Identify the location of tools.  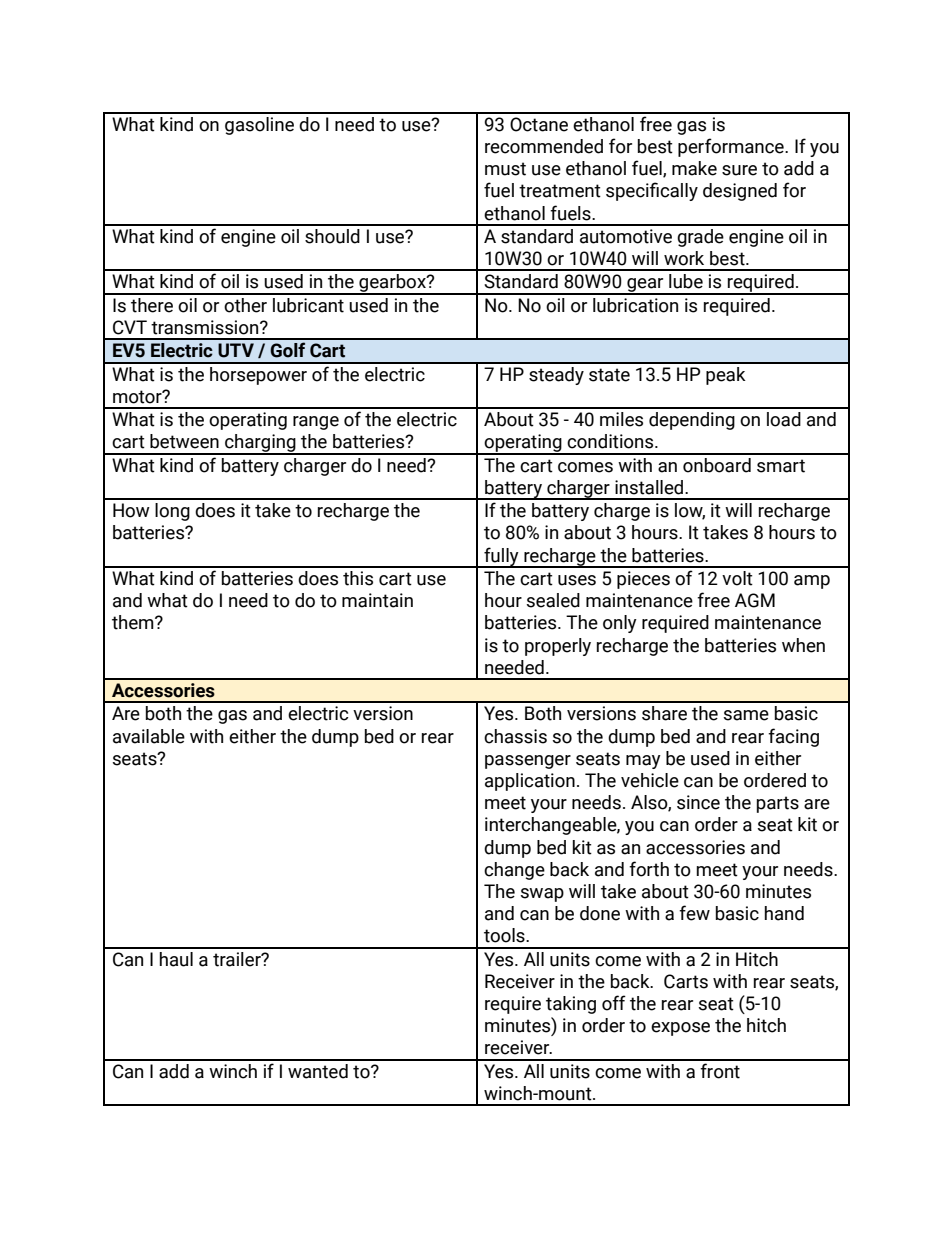
(505, 935).
